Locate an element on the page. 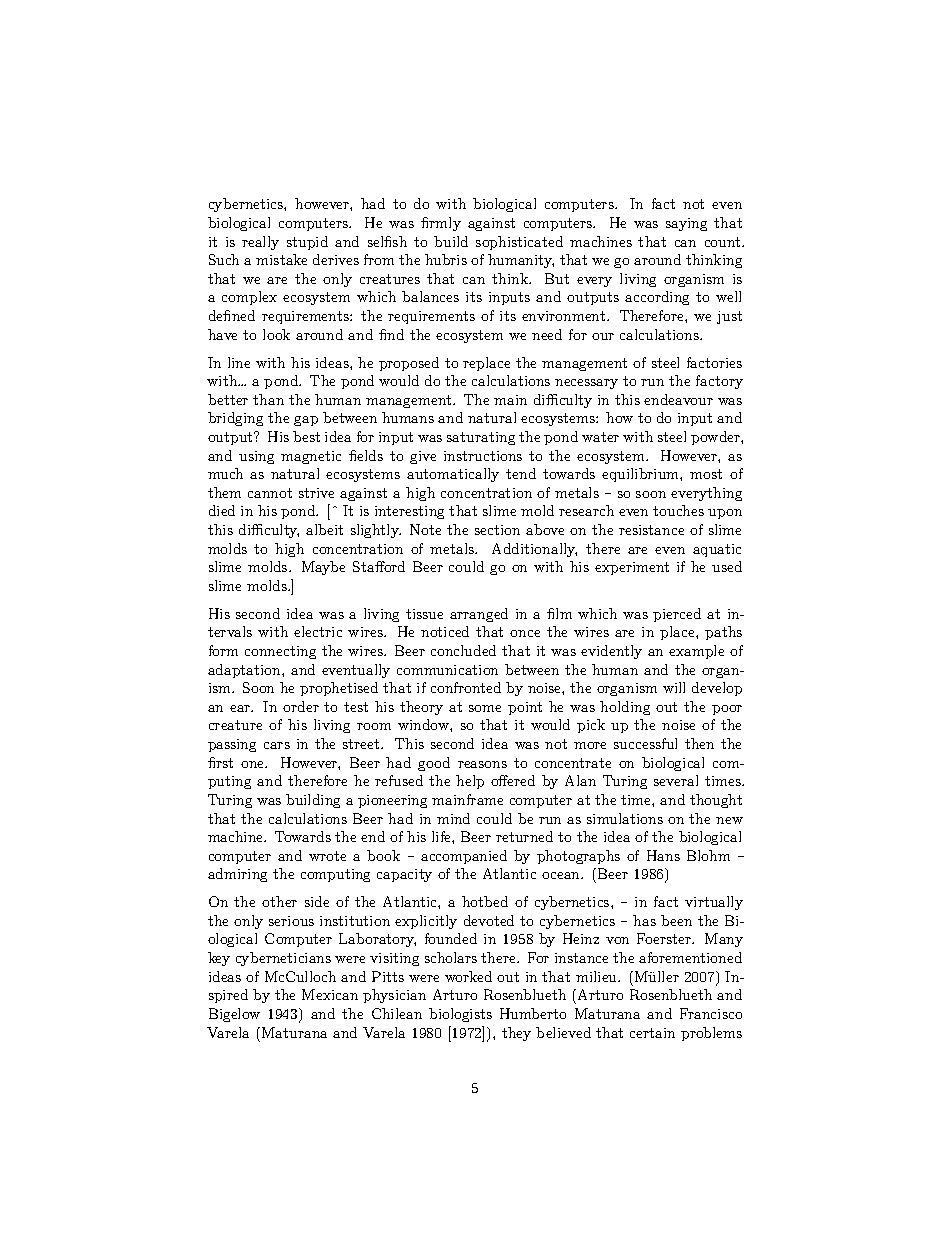 The width and height of the document is (952, 1233). mistake is located at coordinates (281, 259).
